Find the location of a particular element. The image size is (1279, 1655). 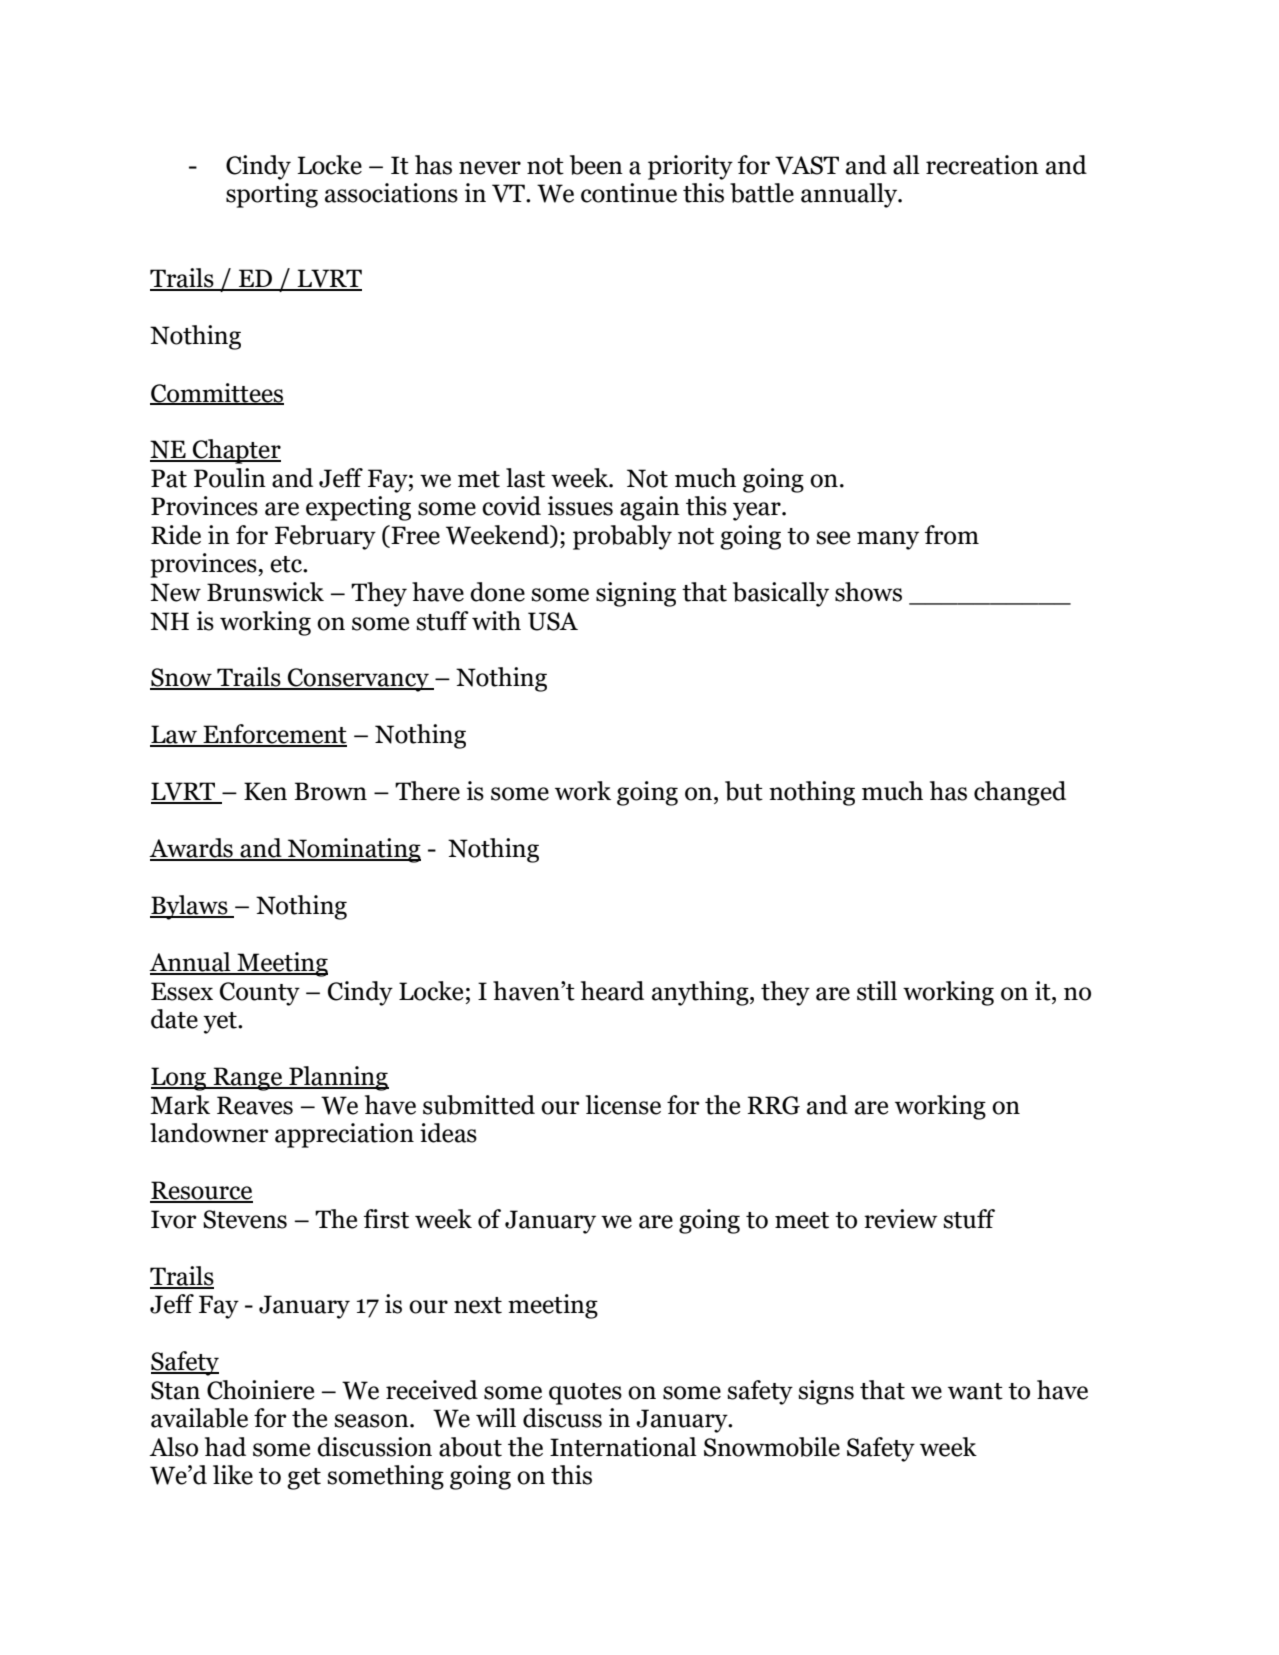

but is located at coordinates (744, 791).
